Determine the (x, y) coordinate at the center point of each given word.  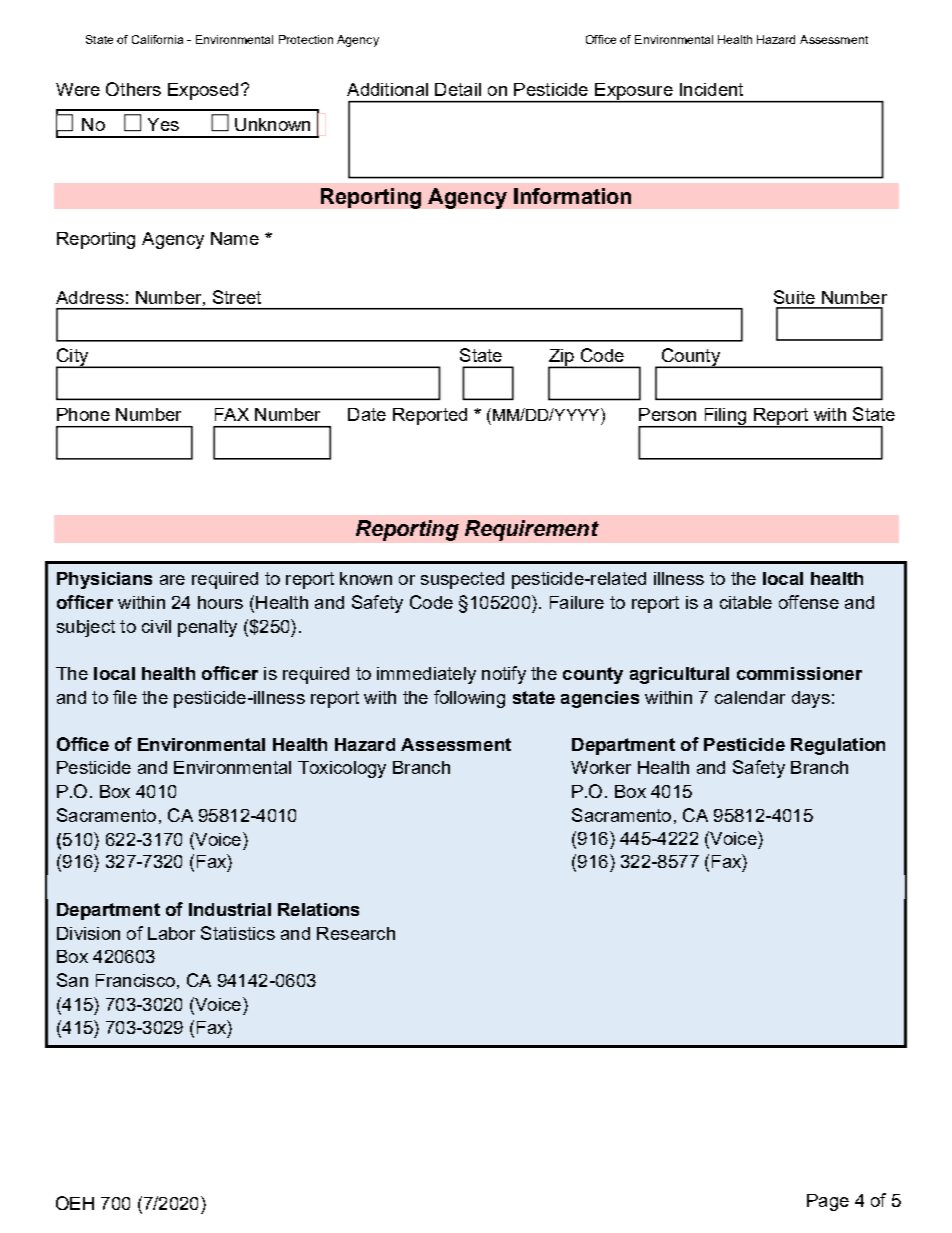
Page (828, 1202)
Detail (458, 89)
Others (133, 89)
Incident (711, 89)
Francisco (135, 980)
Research (356, 933)
